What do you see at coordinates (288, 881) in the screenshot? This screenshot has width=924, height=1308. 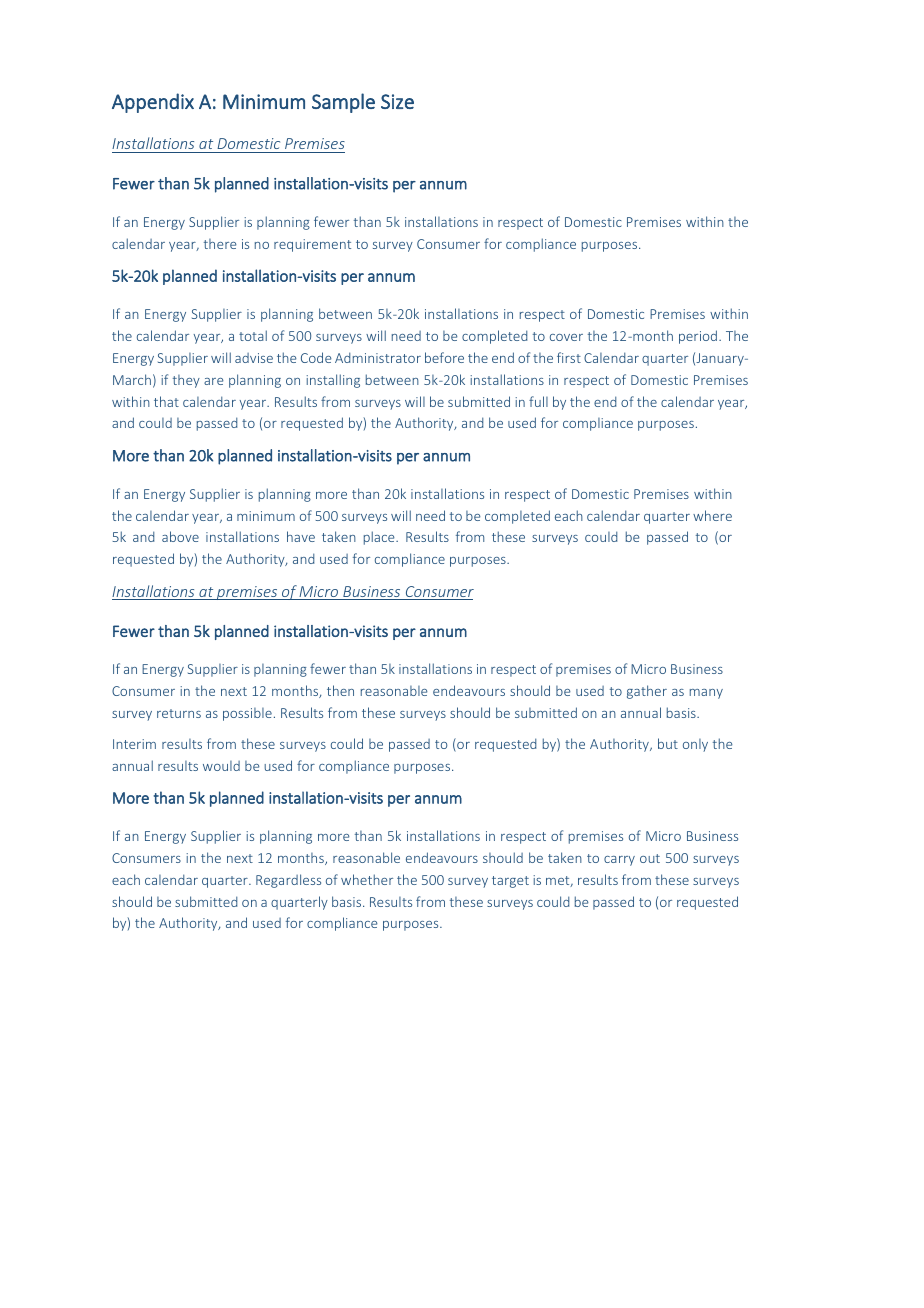 I see `Regardless` at bounding box center [288, 881].
